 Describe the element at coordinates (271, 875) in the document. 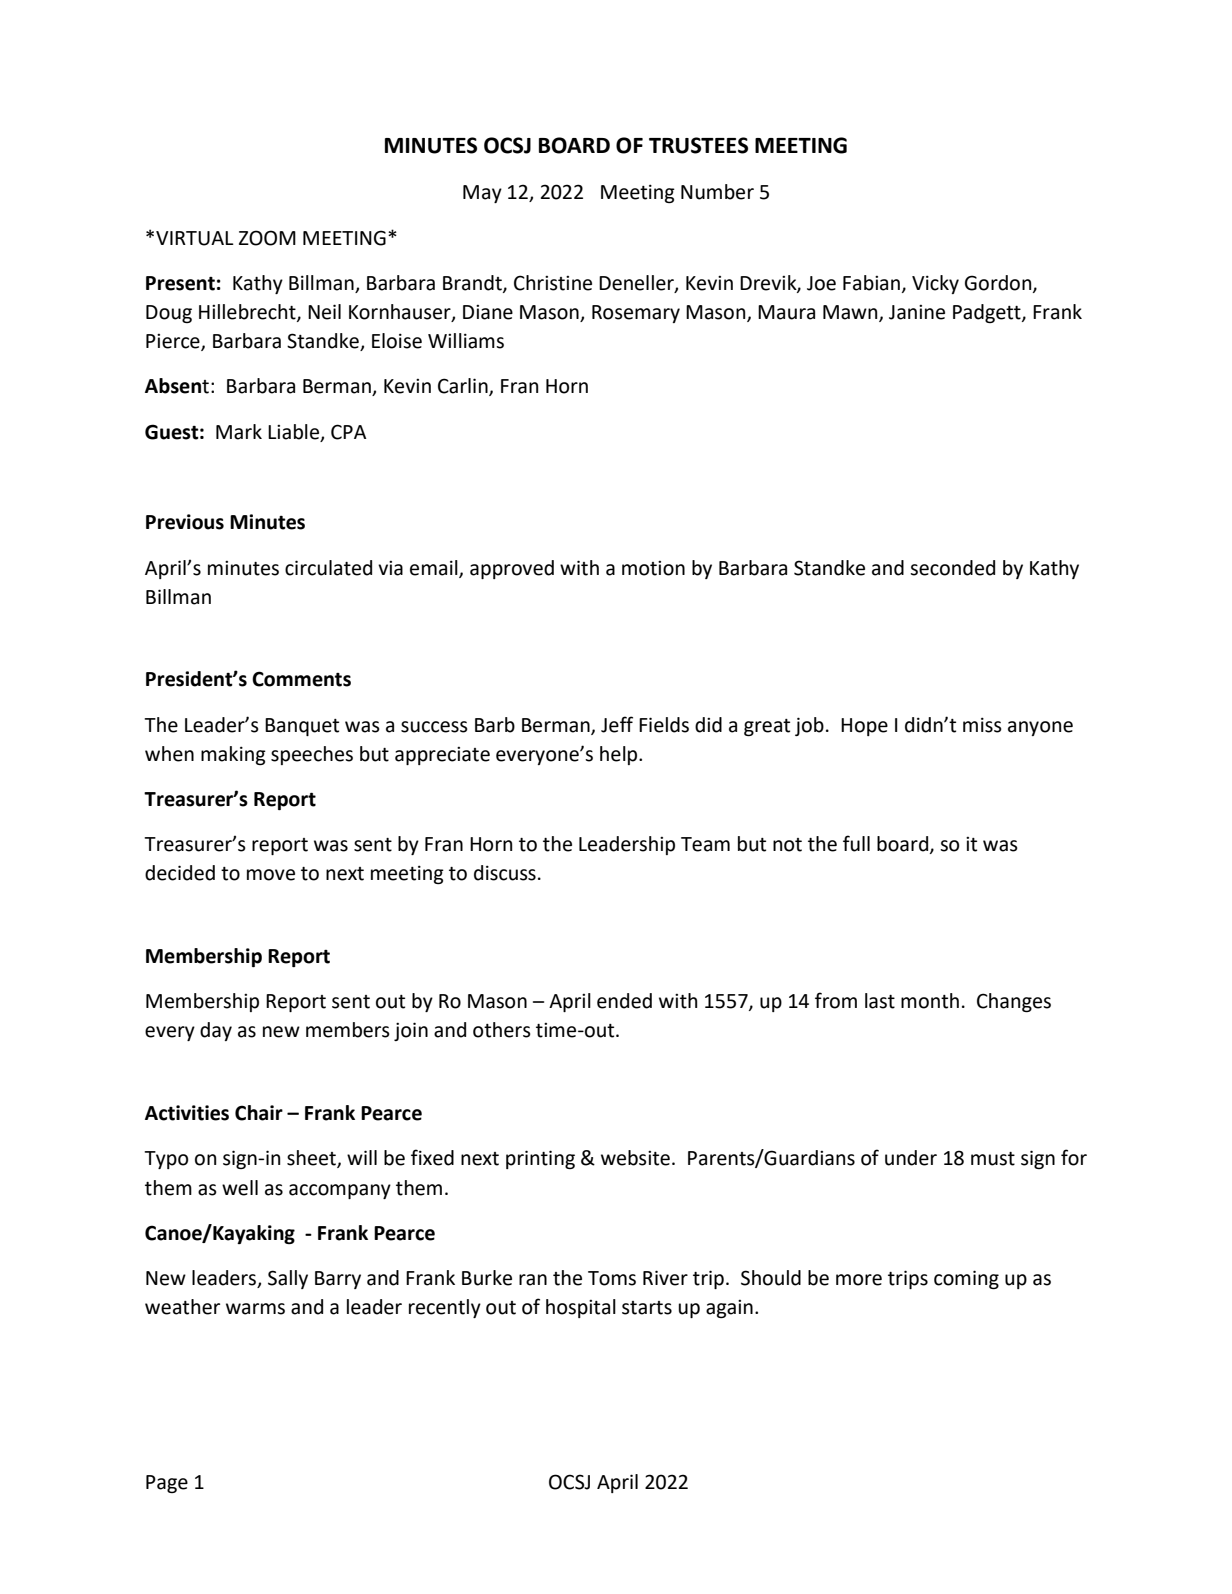

I see `move` at that location.
